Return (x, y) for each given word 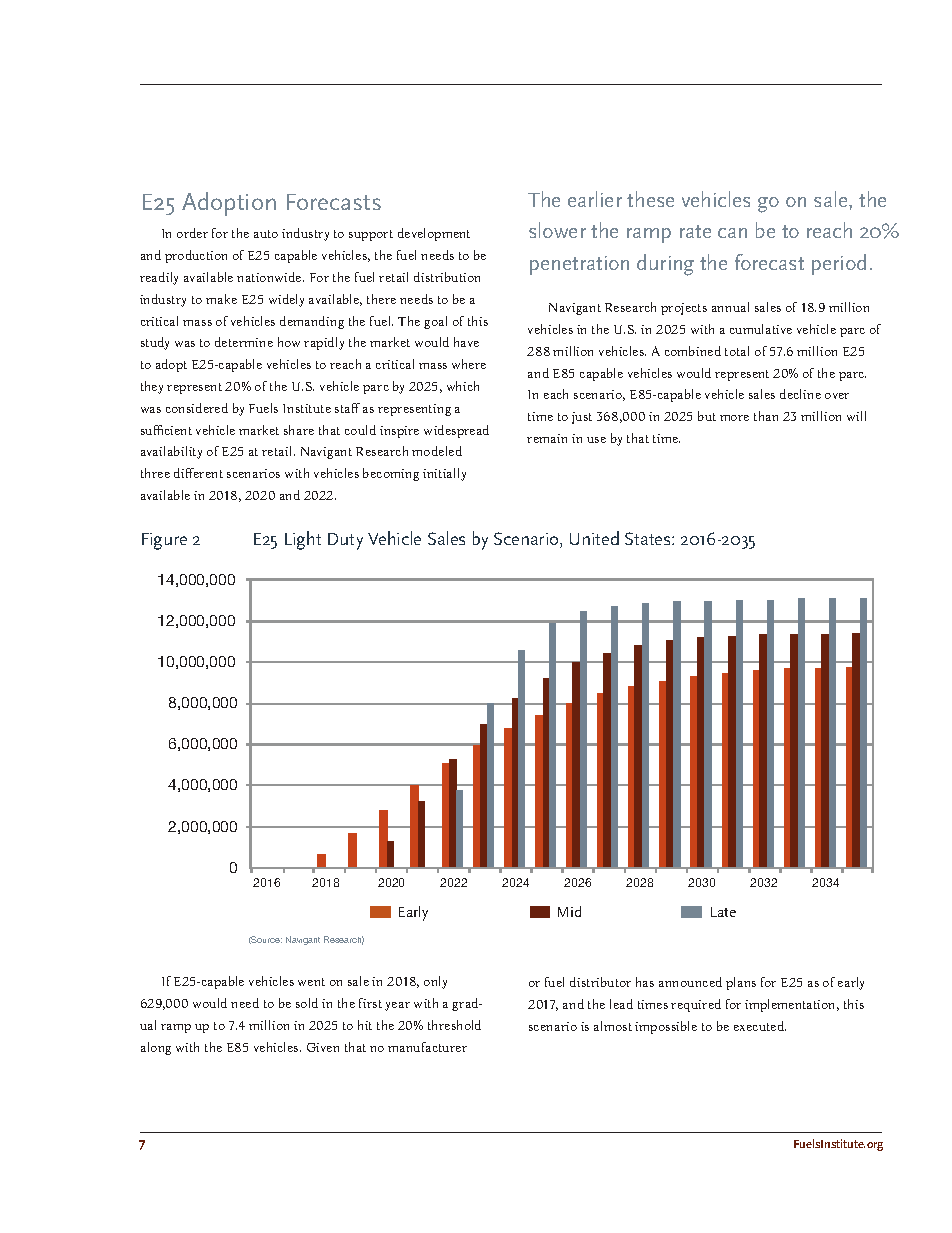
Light (303, 540)
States (649, 538)
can (732, 233)
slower (557, 230)
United (594, 538)
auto (266, 234)
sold (307, 1003)
